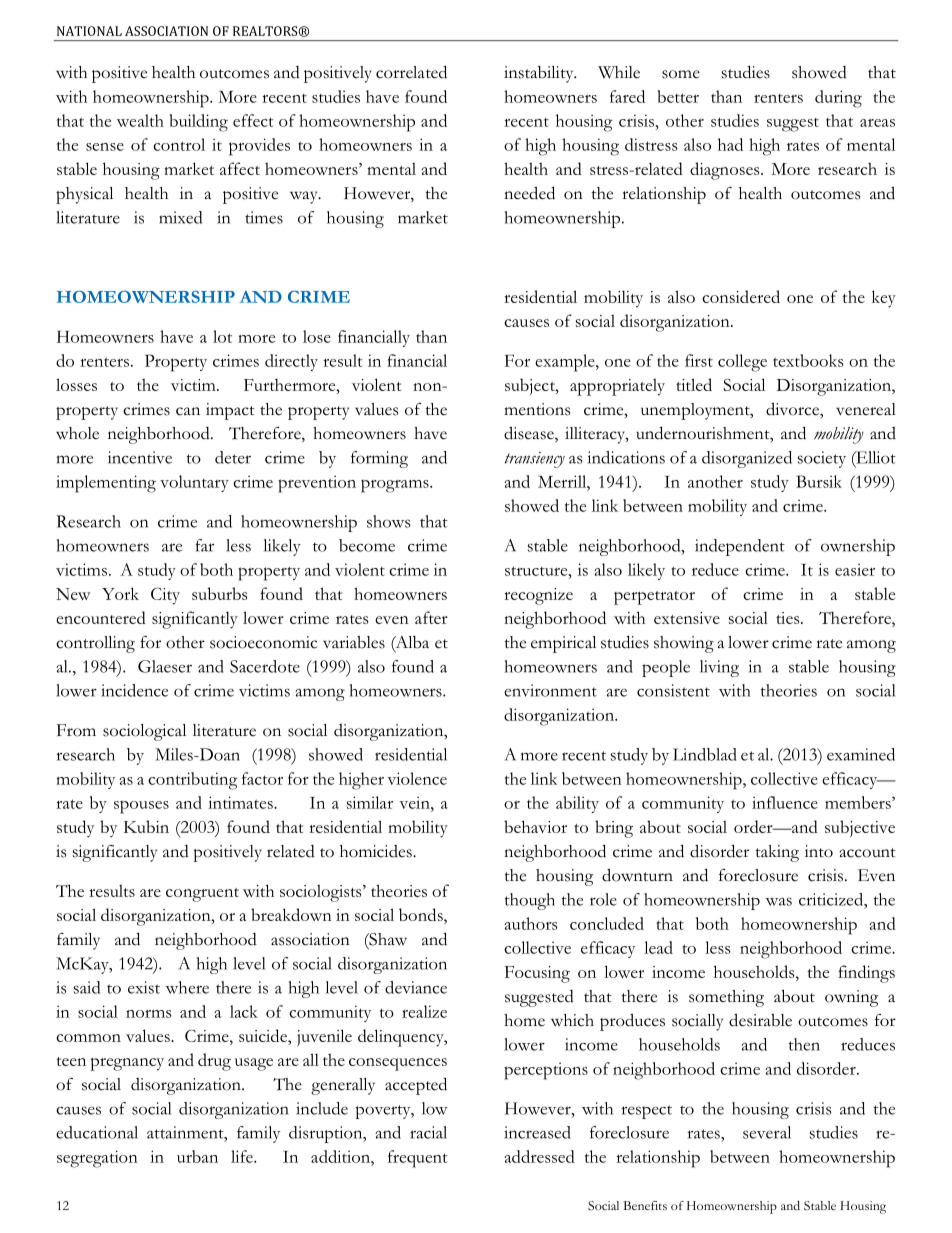 This document has height=1233, width=952. Describe the element at coordinates (838, 99) in the document. I see `during` at that location.
